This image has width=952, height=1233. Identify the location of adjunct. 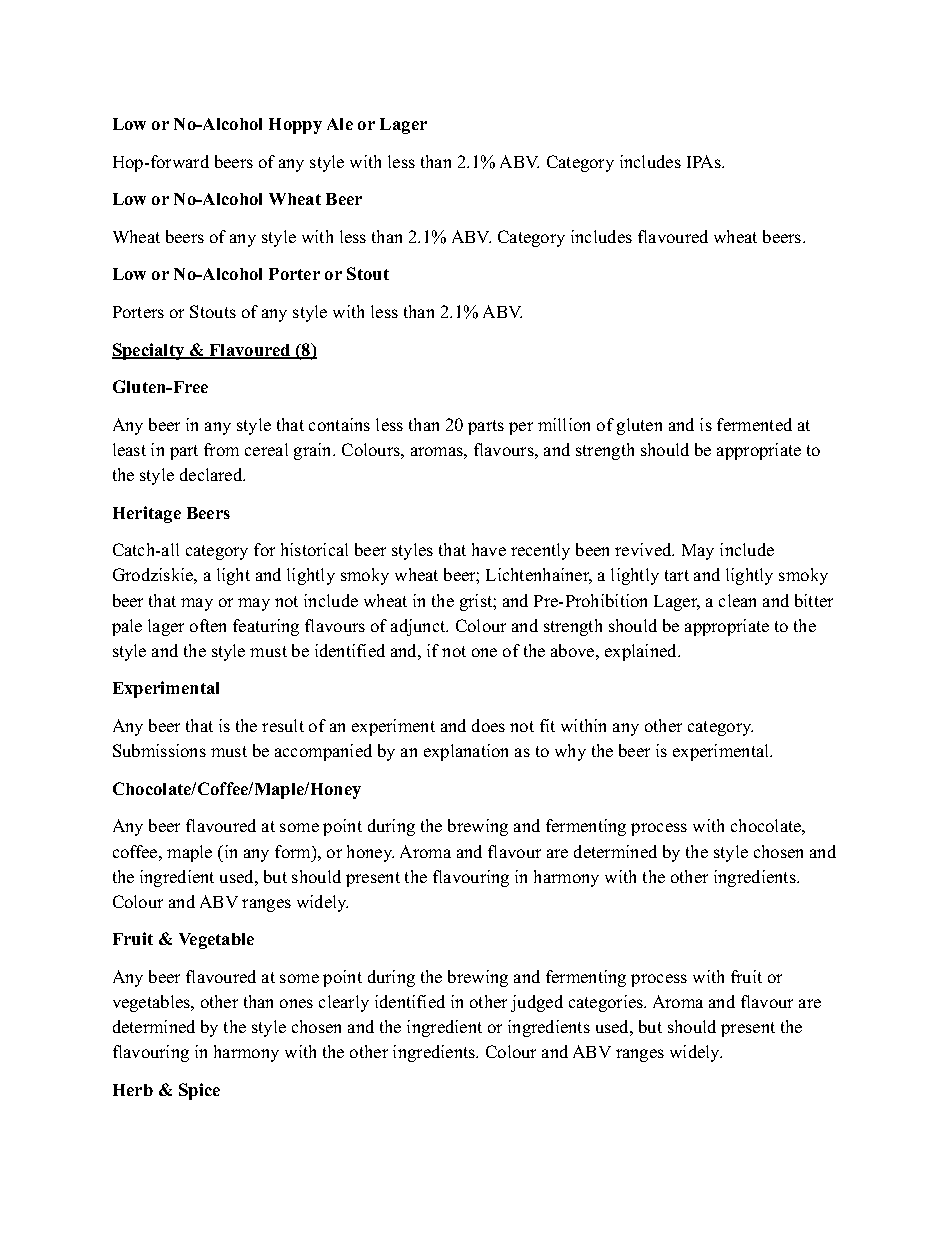
(419, 627).
